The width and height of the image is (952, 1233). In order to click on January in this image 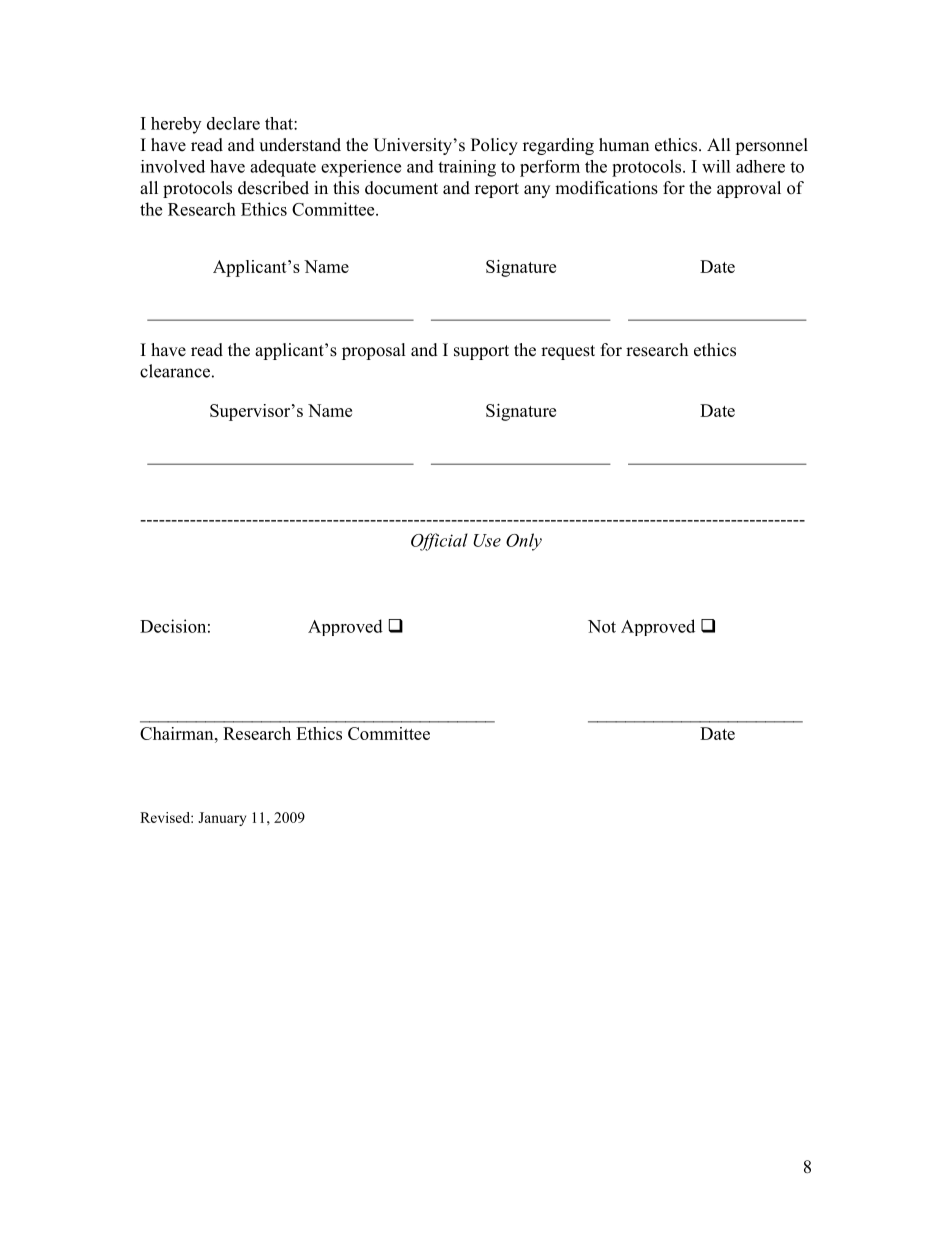, I will do `click(222, 819)`.
